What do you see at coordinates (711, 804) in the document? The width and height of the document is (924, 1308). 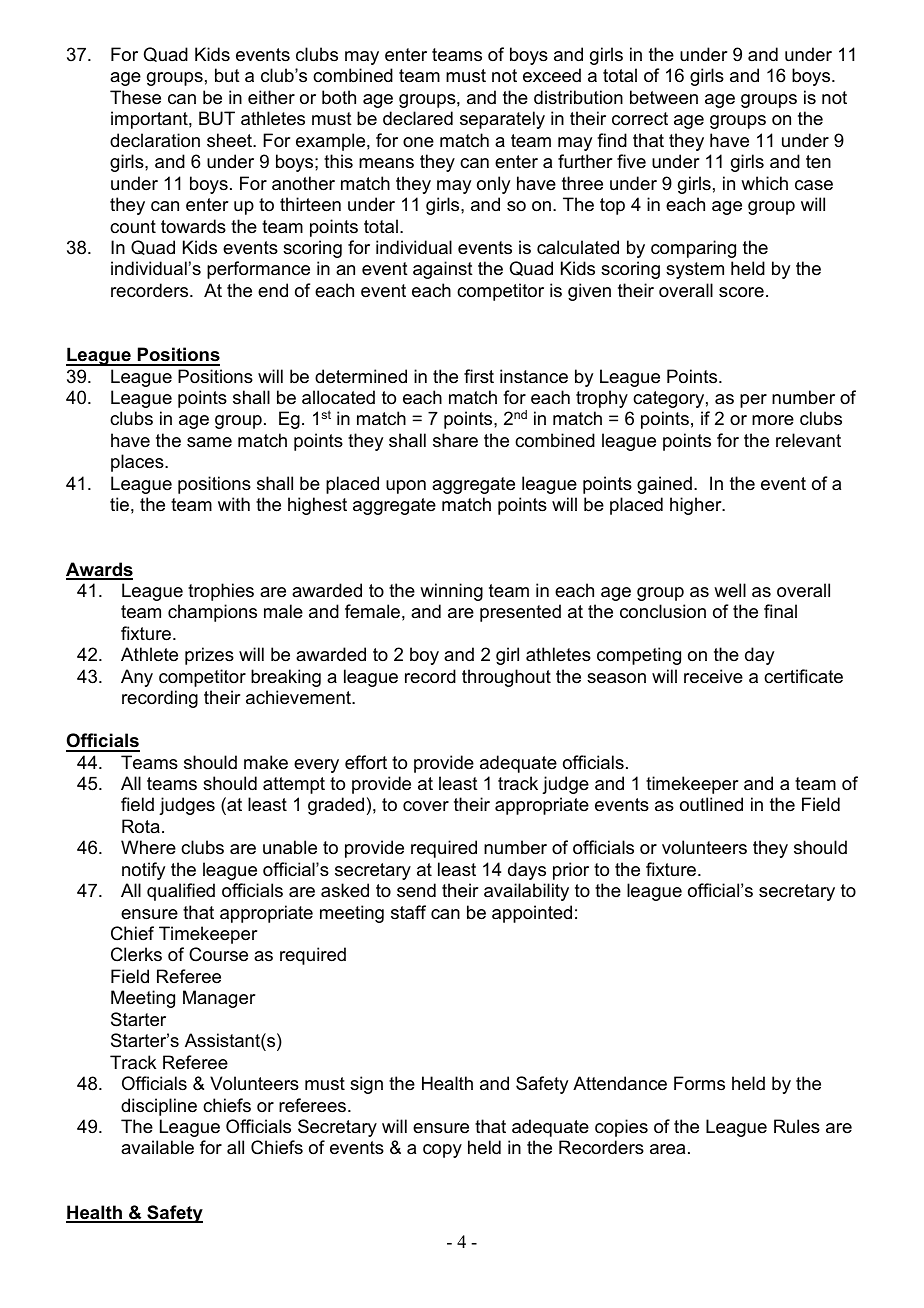 I see `outlined` at bounding box center [711, 804].
